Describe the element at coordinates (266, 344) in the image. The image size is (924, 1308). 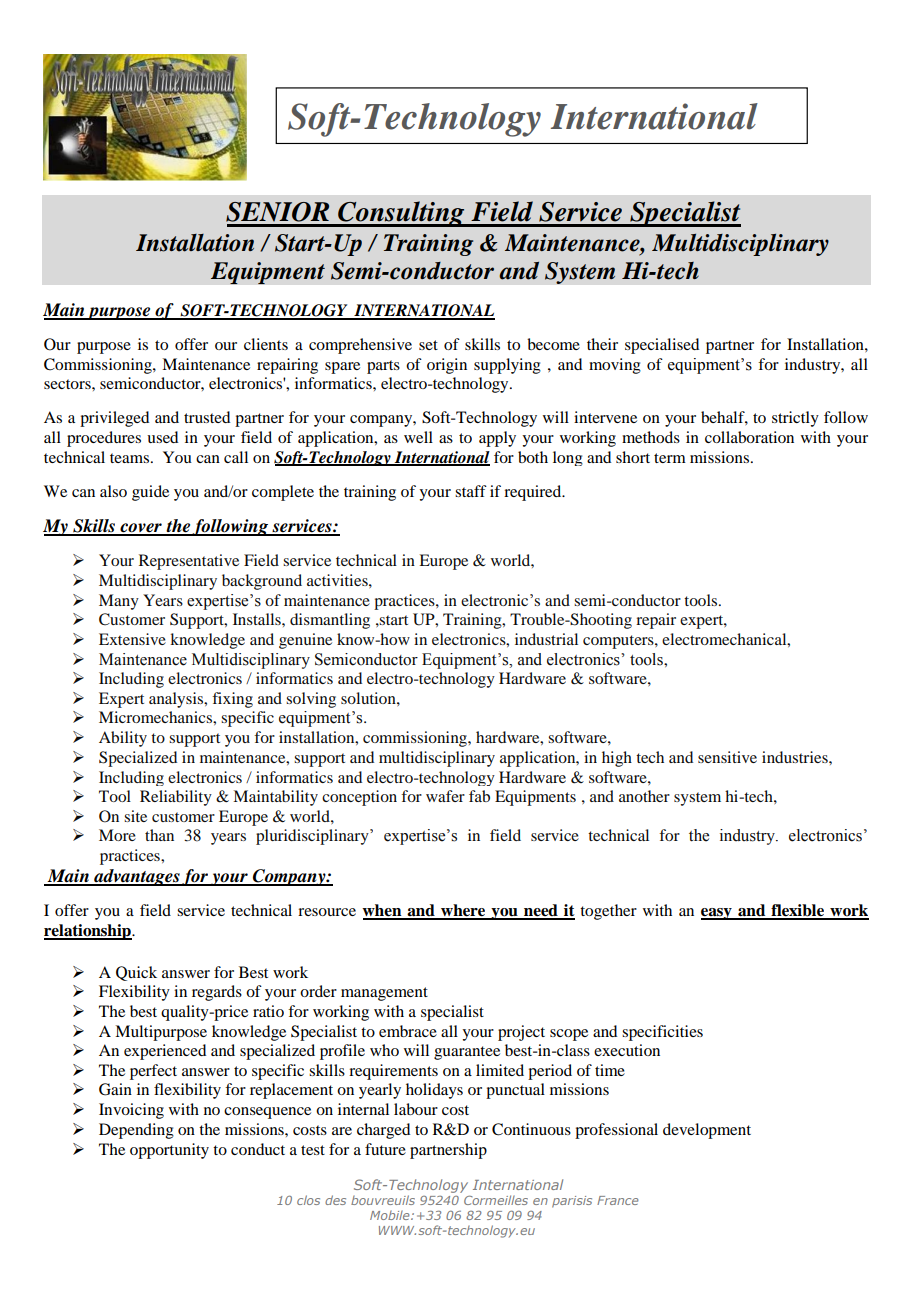
I see `clients` at that location.
